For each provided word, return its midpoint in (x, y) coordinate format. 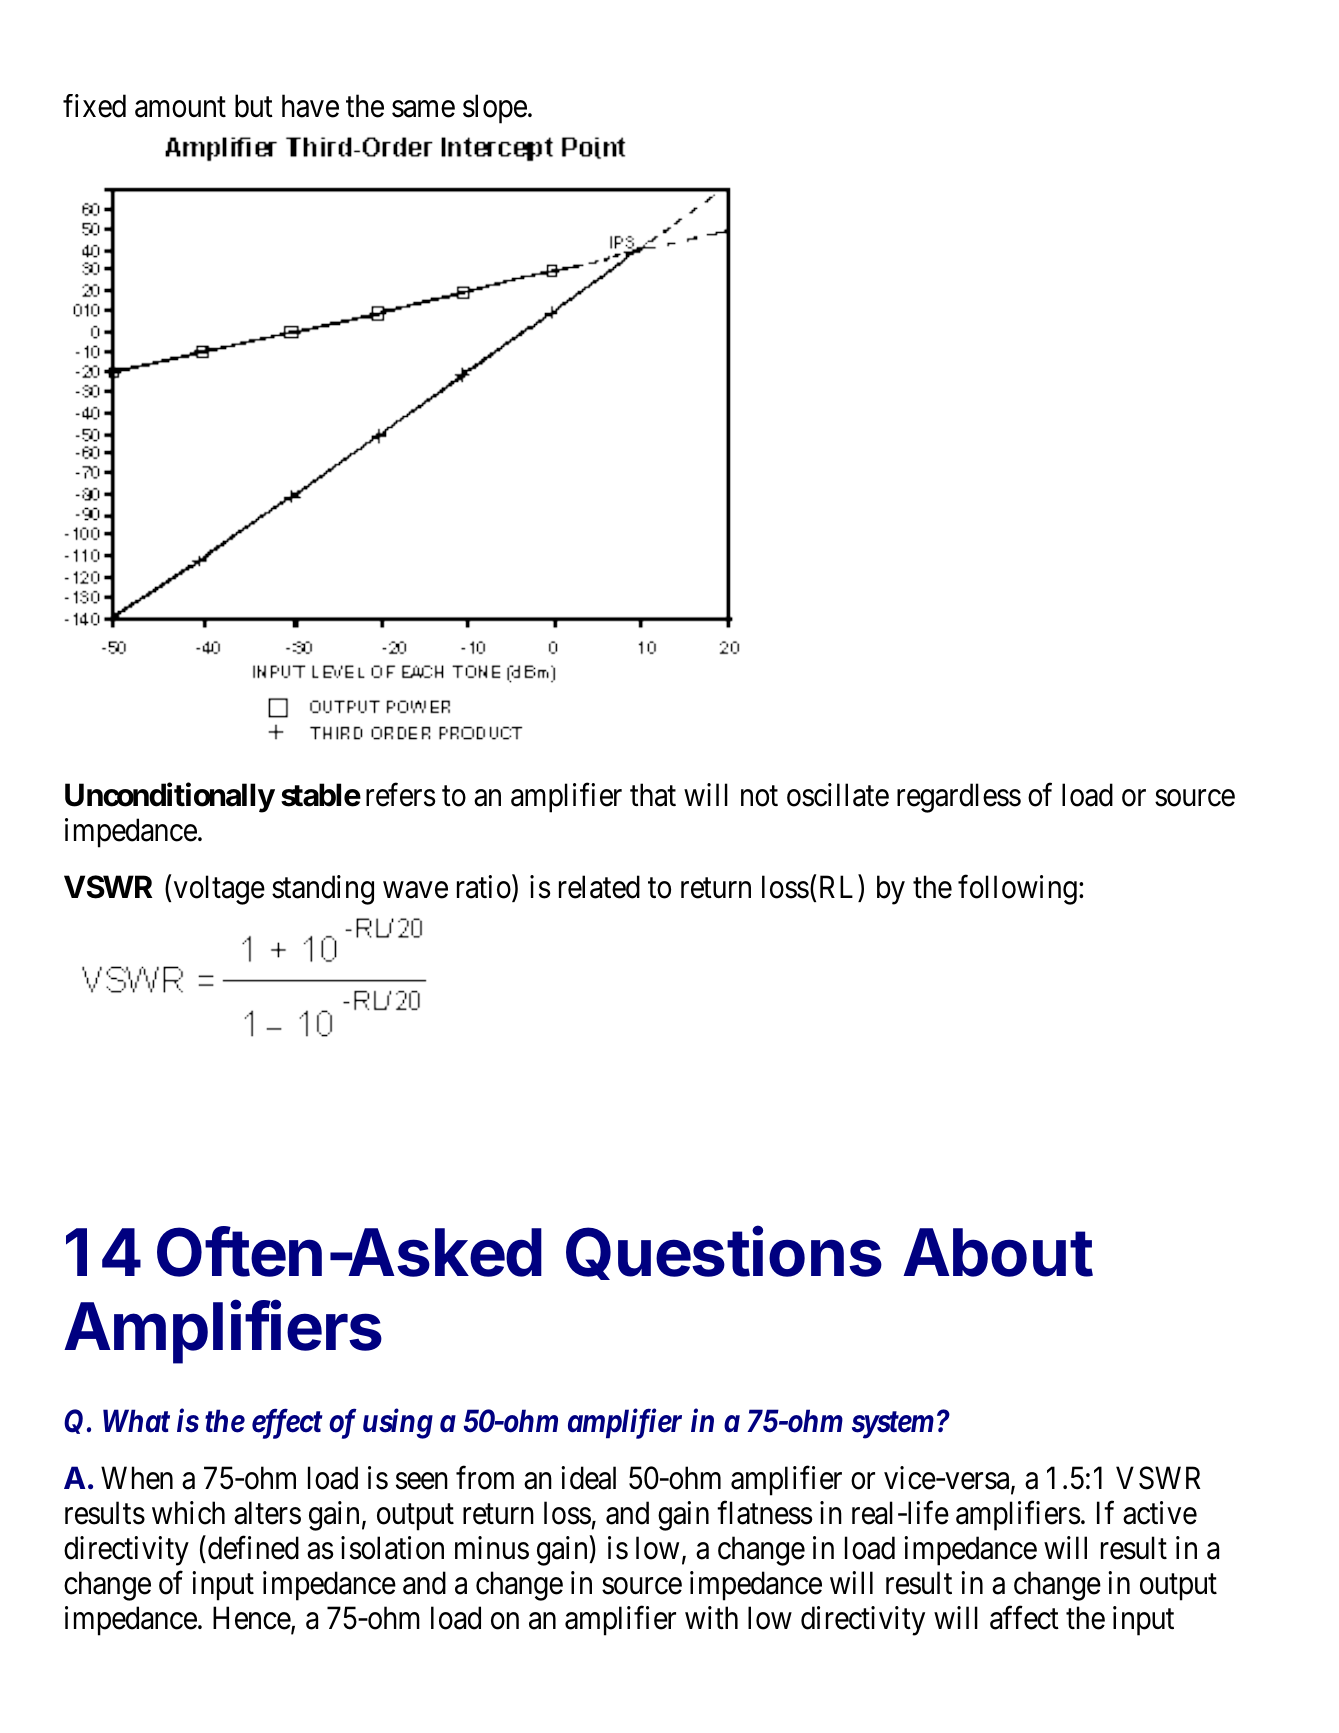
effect (287, 1424)
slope (495, 109)
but (254, 106)
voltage (219, 890)
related (599, 887)
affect (1024, 1618)
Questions (724, 1253)
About (998, 1252)
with (711, 1617)
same (423, 109)
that (653, 795)
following (1017, 890)
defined (253, 1548)
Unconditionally (170, 798)
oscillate (838, 795)
